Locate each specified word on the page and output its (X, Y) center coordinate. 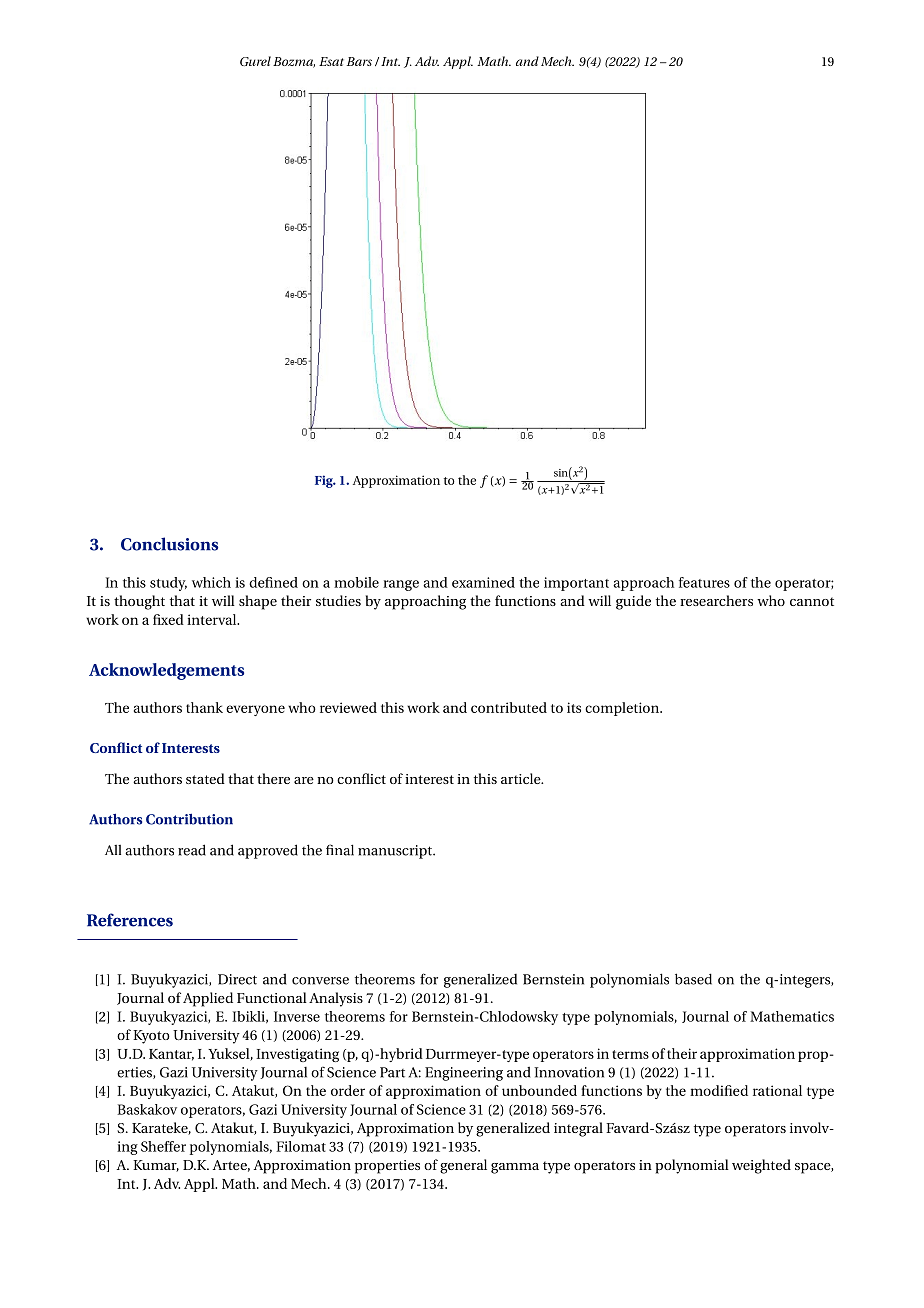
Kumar (156, 1166)
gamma (515, 1168)
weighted (761, 1166)
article (522, 778)
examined (483, 582)
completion (623, 709)
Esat (331, 61)
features (704, 582)
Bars (359, 61)
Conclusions (169, 544)
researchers (716, 600)
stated (205, 778)
